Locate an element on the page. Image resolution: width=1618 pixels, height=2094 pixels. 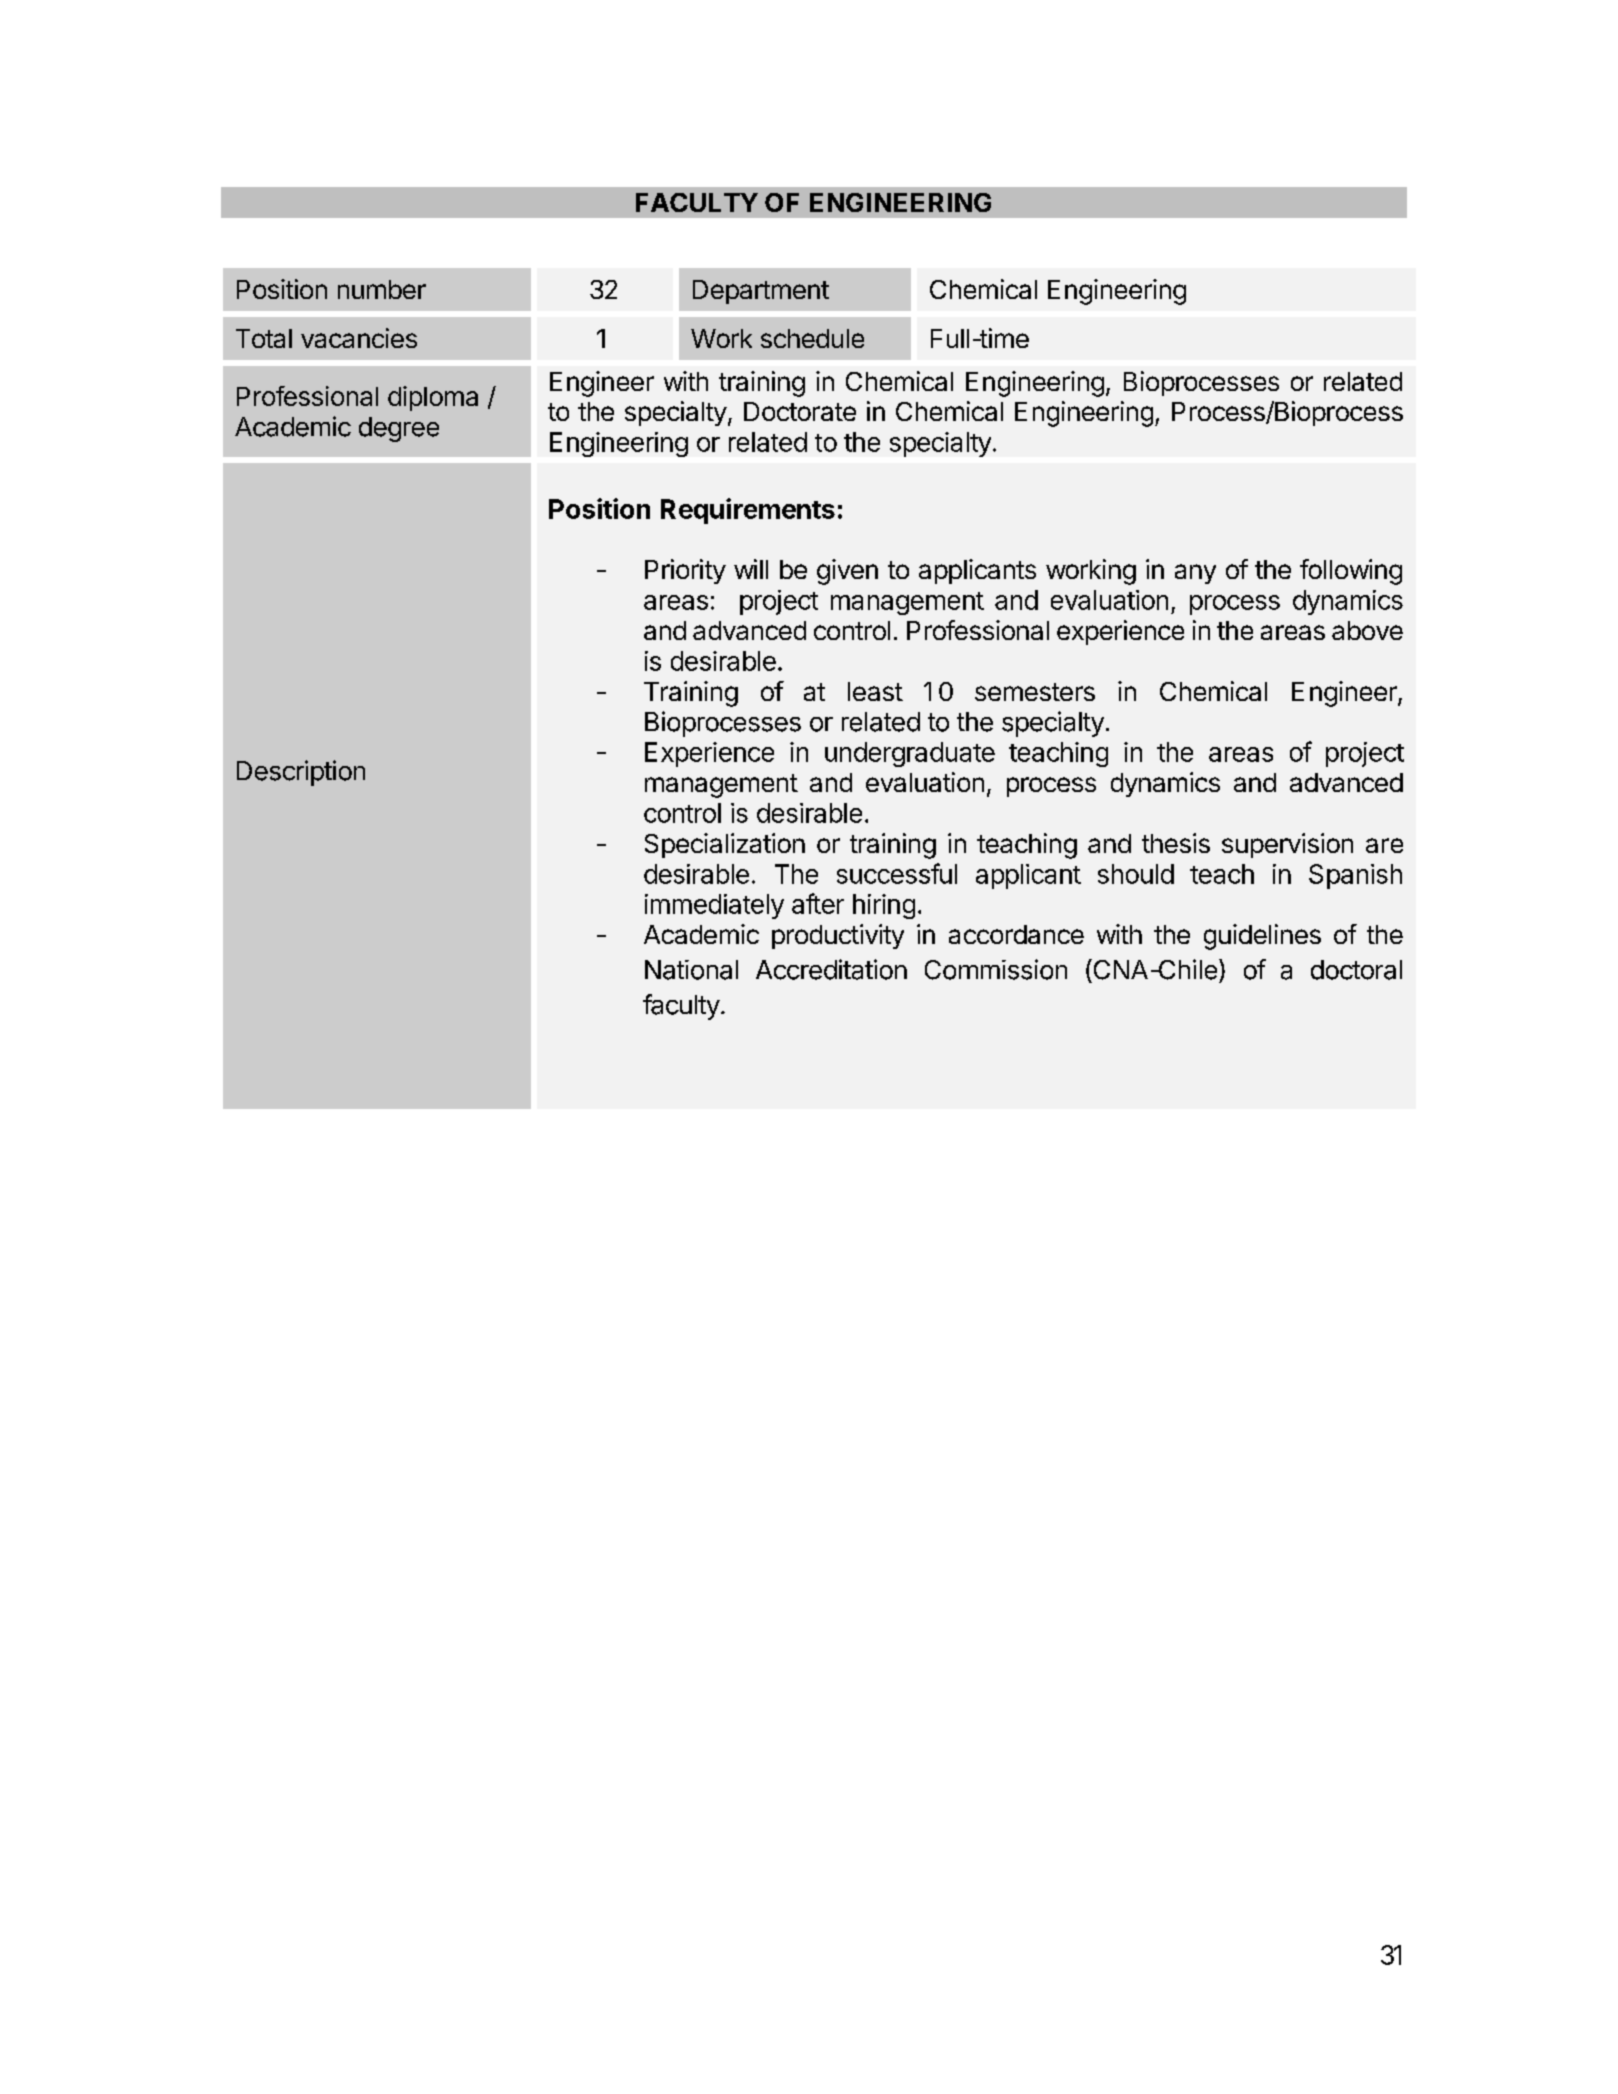
above is located at coordinates (1367, 630).
